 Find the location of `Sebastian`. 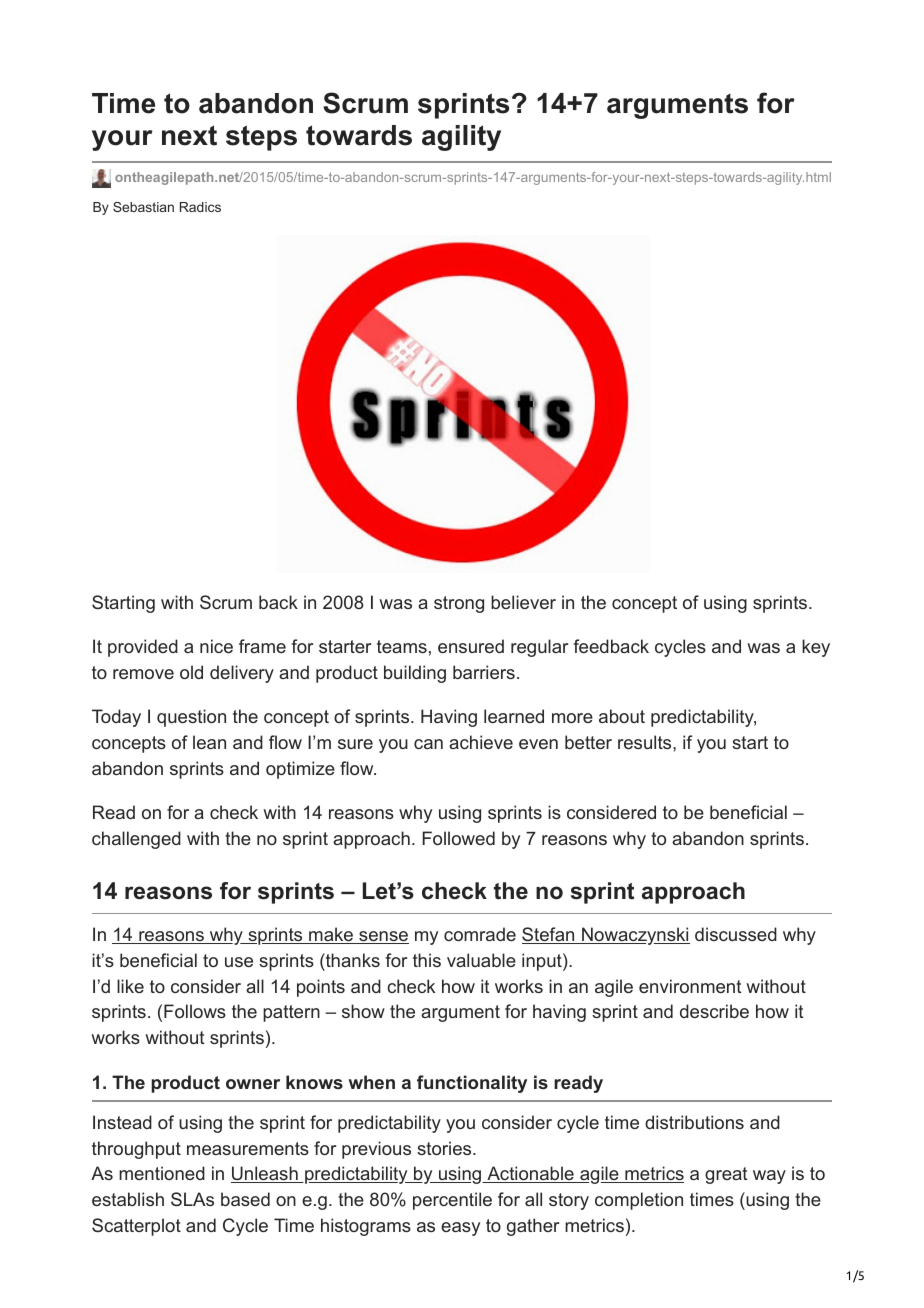

Sebastian is located at coordinates (143, 207).
